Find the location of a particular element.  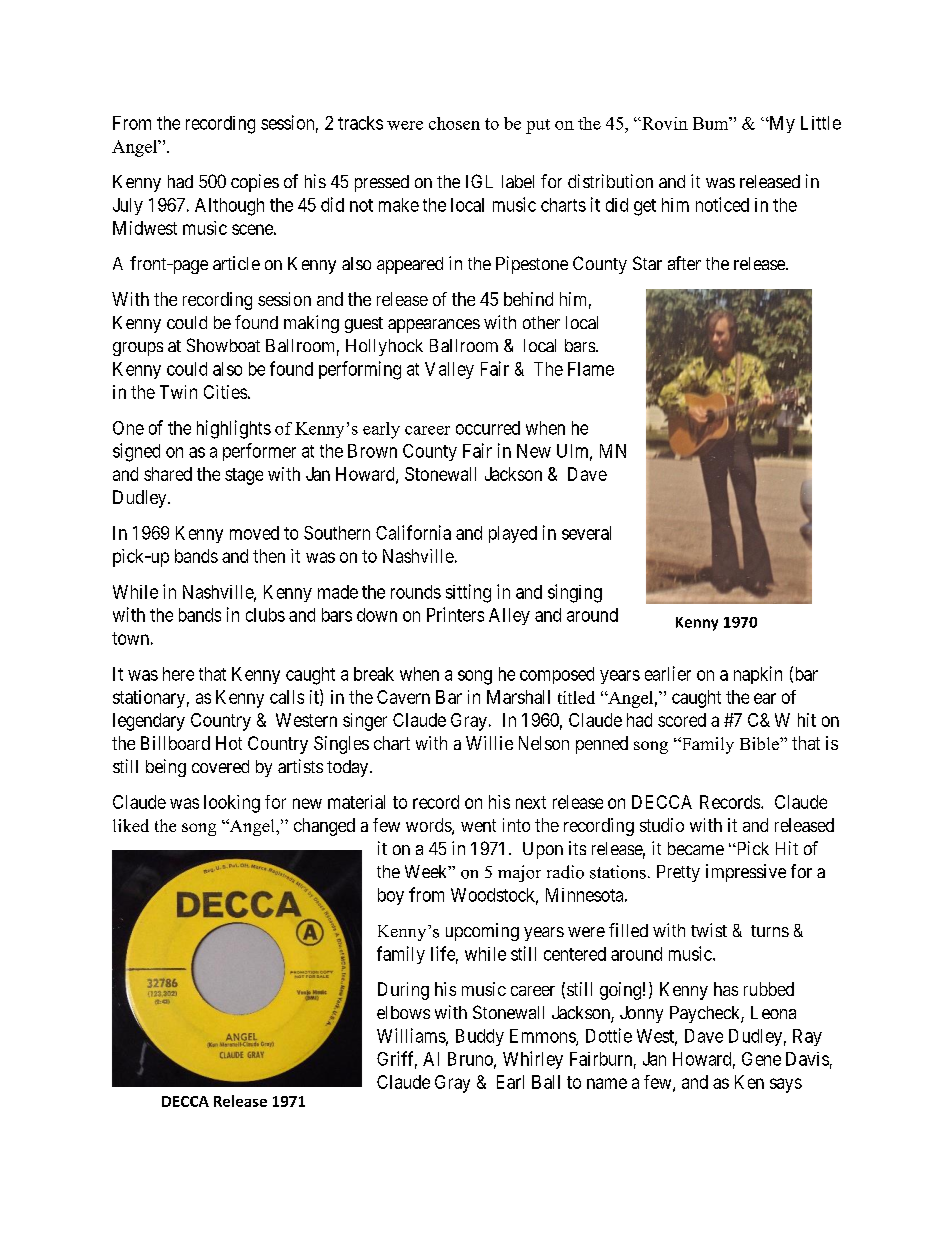

Cities is located at coordinates (225, 392).
